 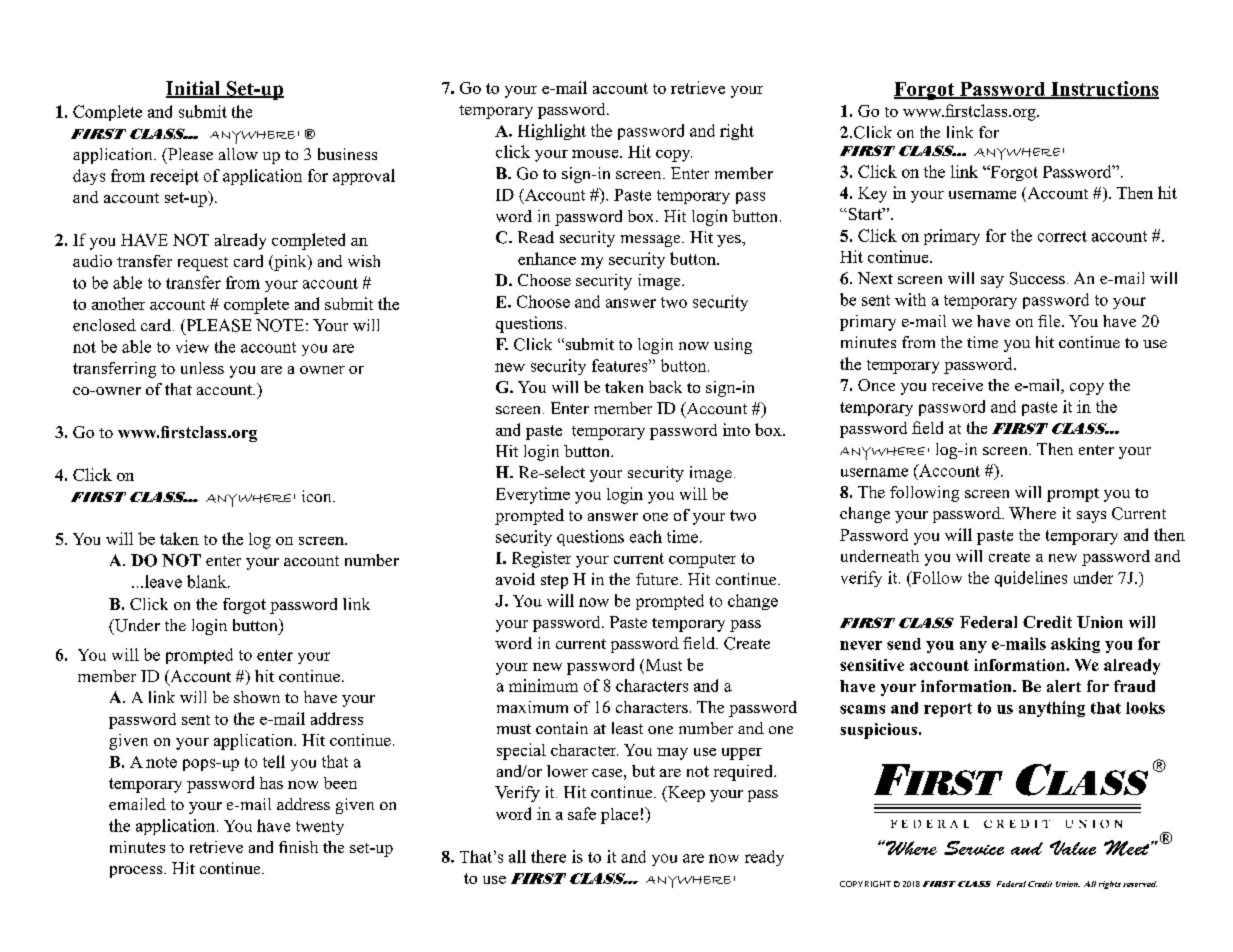 What do you see at coordinates (646, 536) in the screenshot?
I see `each` at bounding box center [646, 536].
